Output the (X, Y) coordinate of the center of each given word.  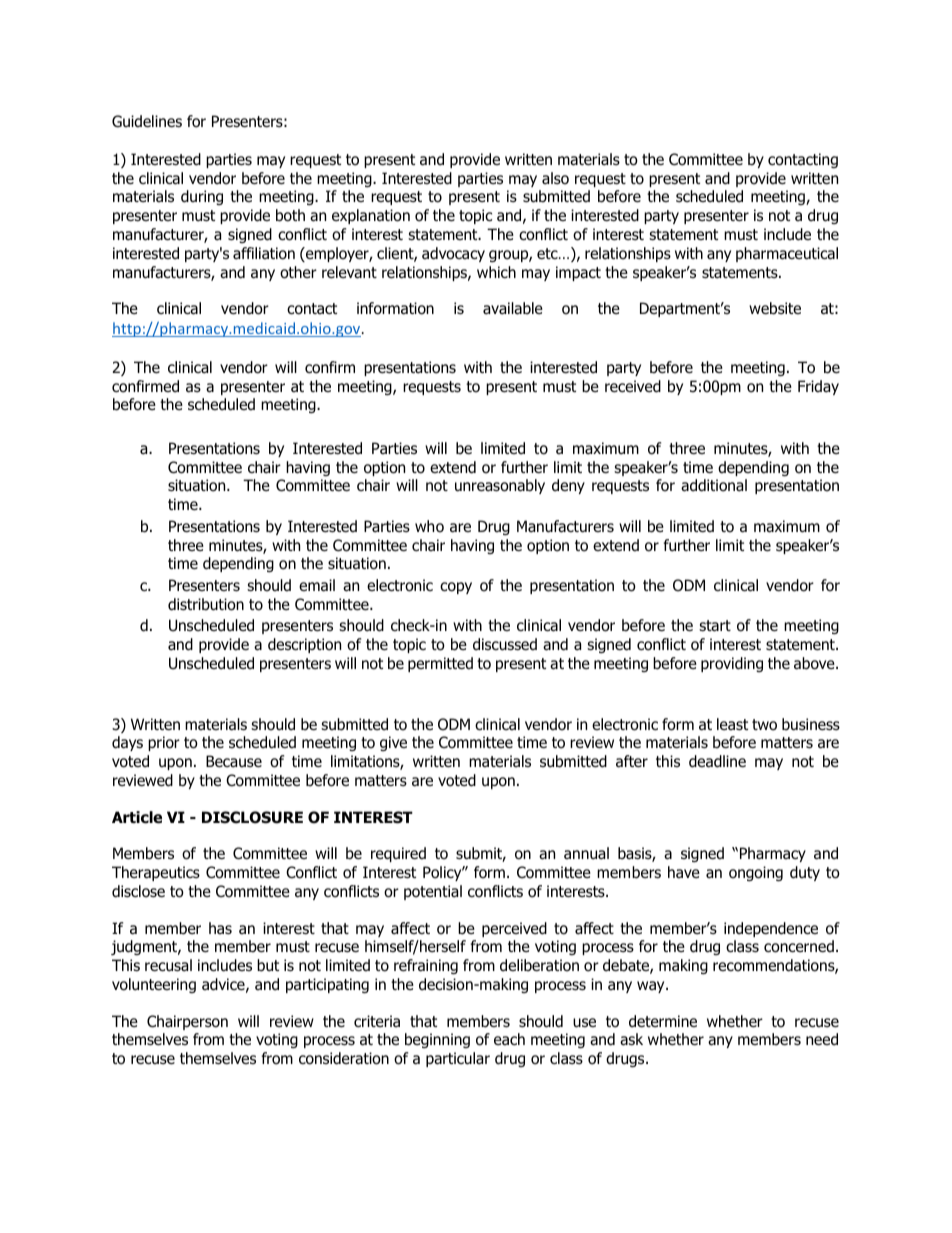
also (555, 178)
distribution (206, 604)
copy (456, 588)
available (513, 308)
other (298, 272)
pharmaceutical (787, 254)
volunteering (154, 985)
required (398, 854)
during (202, 197)
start (715, 626)
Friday (818, 387)
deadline (717, 761)
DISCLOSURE (252, 817)
